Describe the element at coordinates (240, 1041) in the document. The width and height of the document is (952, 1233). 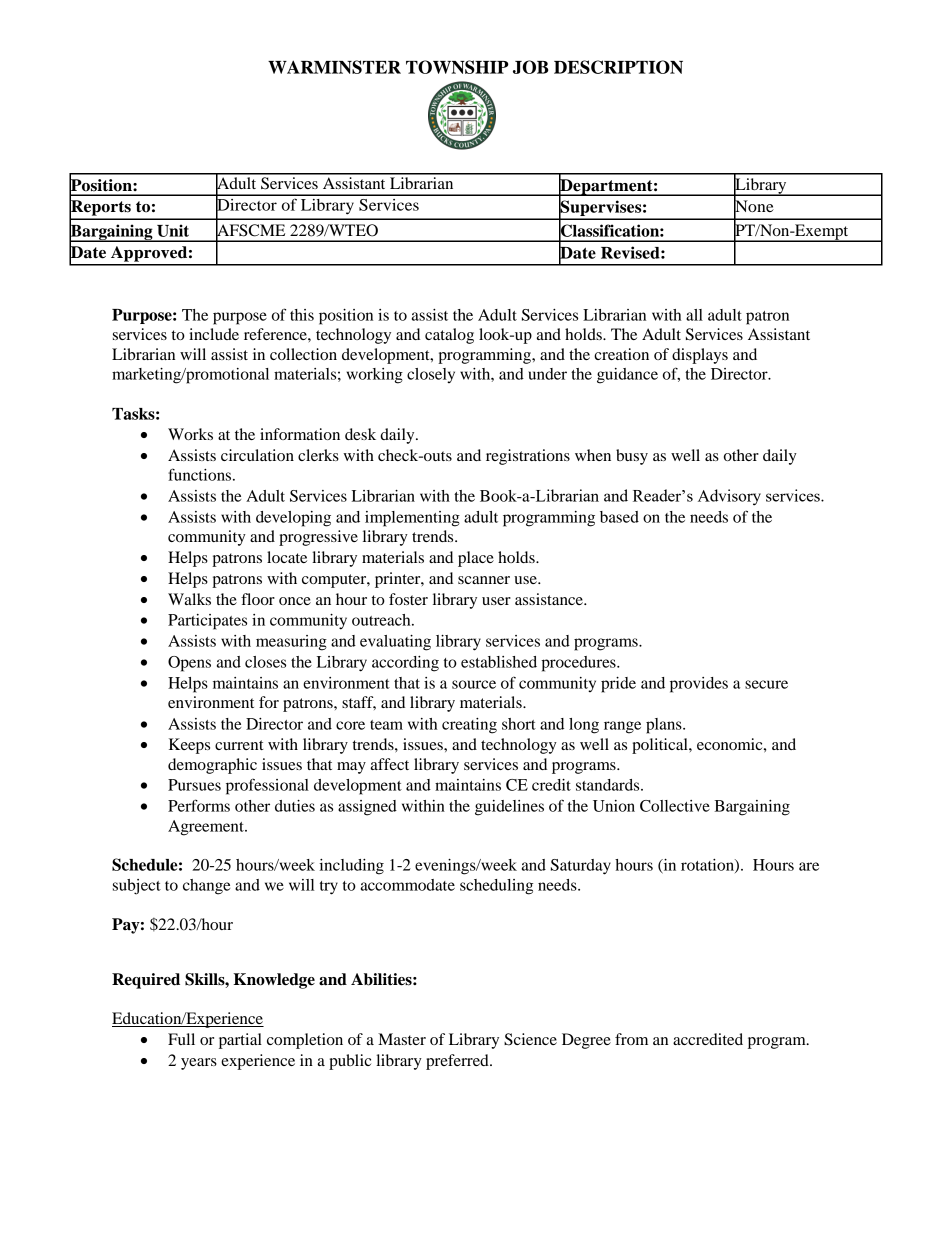
I see `partial` at that location.
